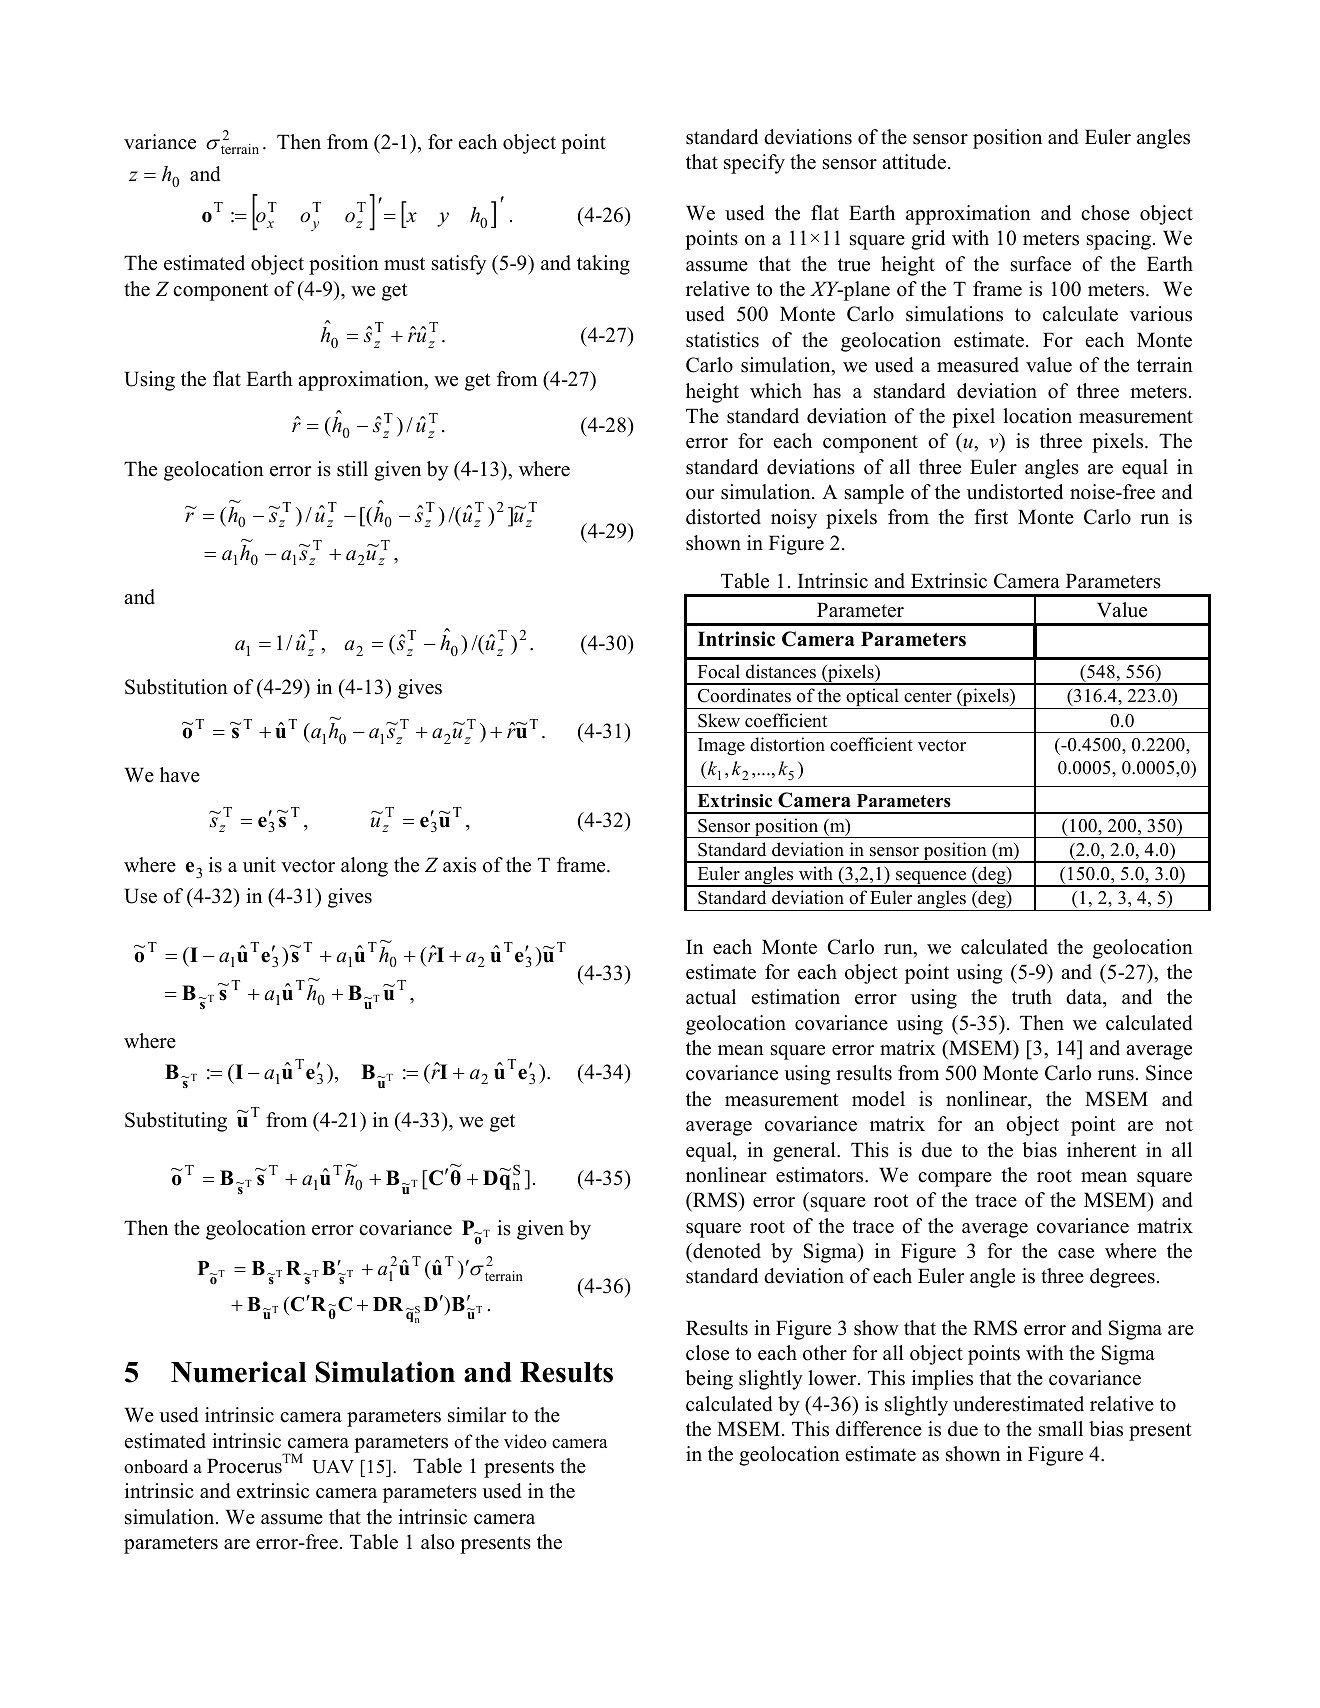 Image resolution: width=1320 pixels, height=1708 pixels. Describe the element at coordinates (726, 1251) in the screenshot. I see `denoted` at that location.
